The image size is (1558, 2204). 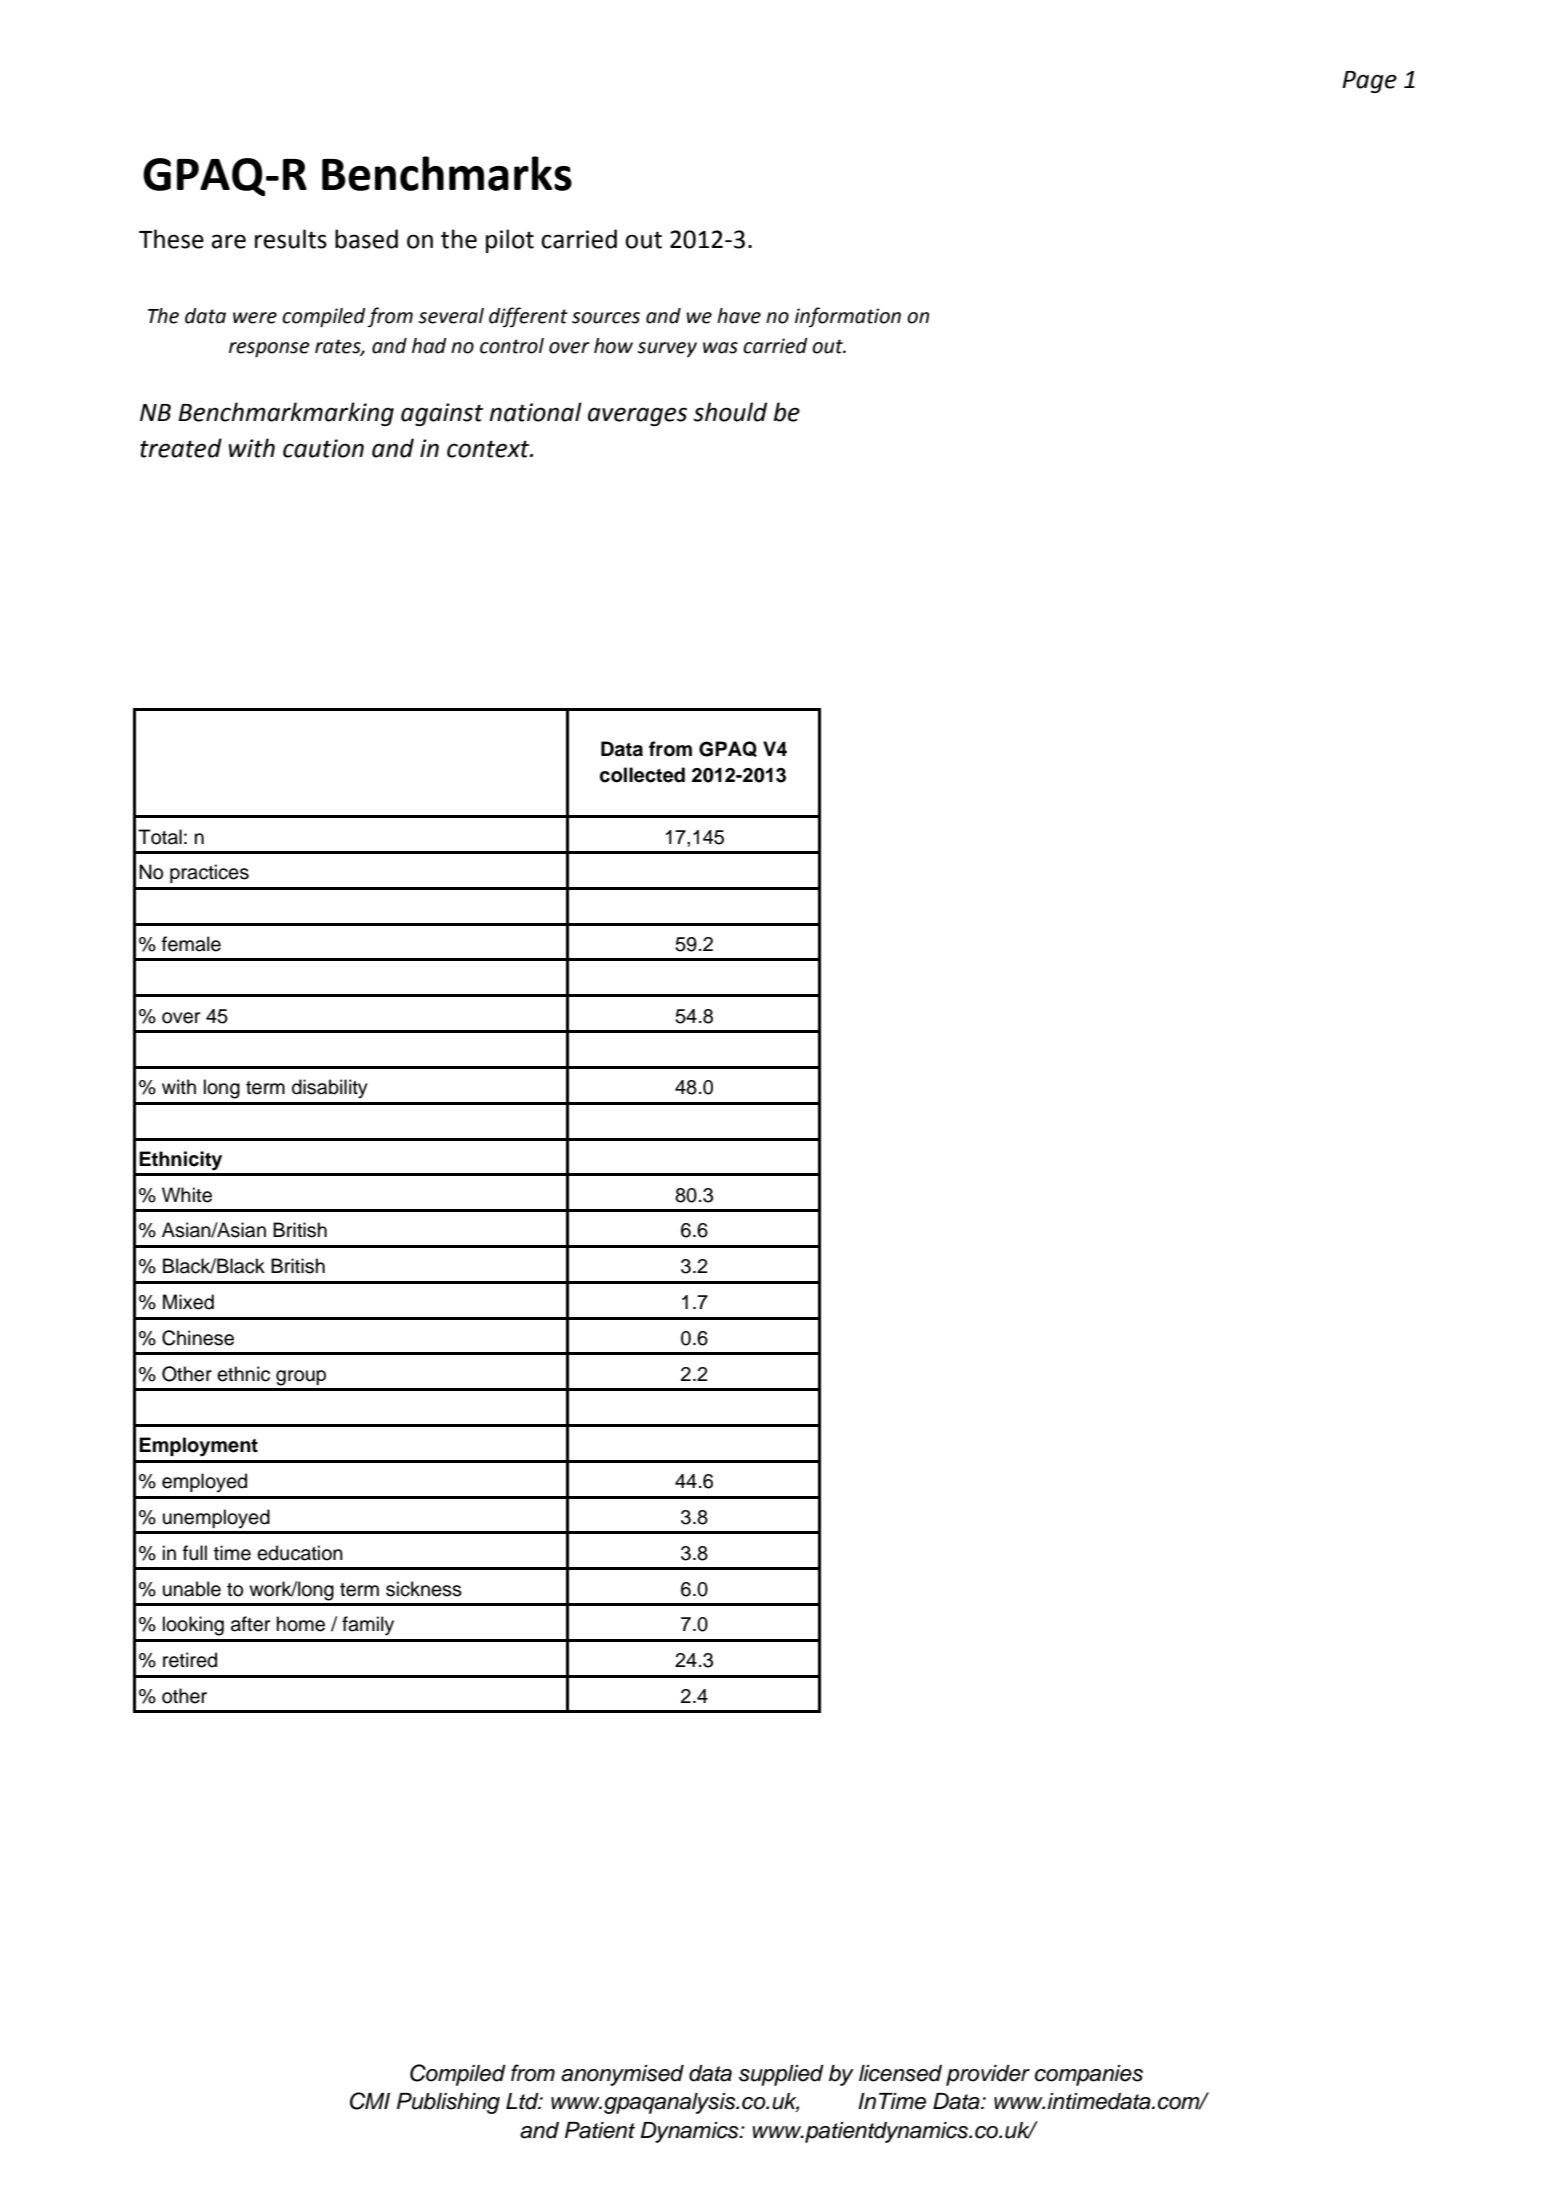 I want to click on results, so click(x=291, y=239).
